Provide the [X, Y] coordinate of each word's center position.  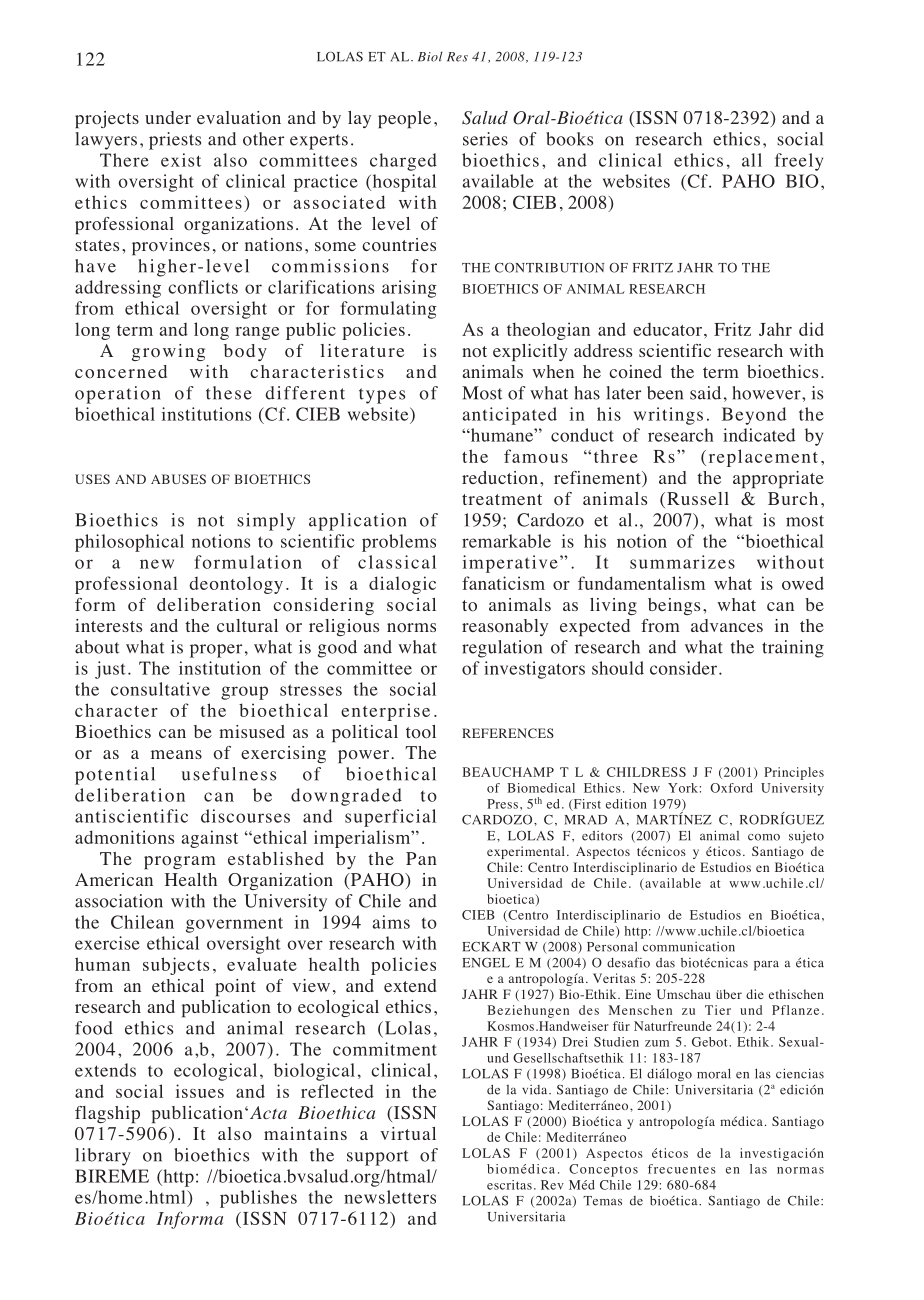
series [485, 139]
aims [391, 922]
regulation [502, 649]
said [705, 393]
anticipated [509, 416]
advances [727, 625]
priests [175, 141]
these [229, 393]
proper [216, 651]
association [119, 901]
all [752, 160]
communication [689, 947]
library [103, 1157]
